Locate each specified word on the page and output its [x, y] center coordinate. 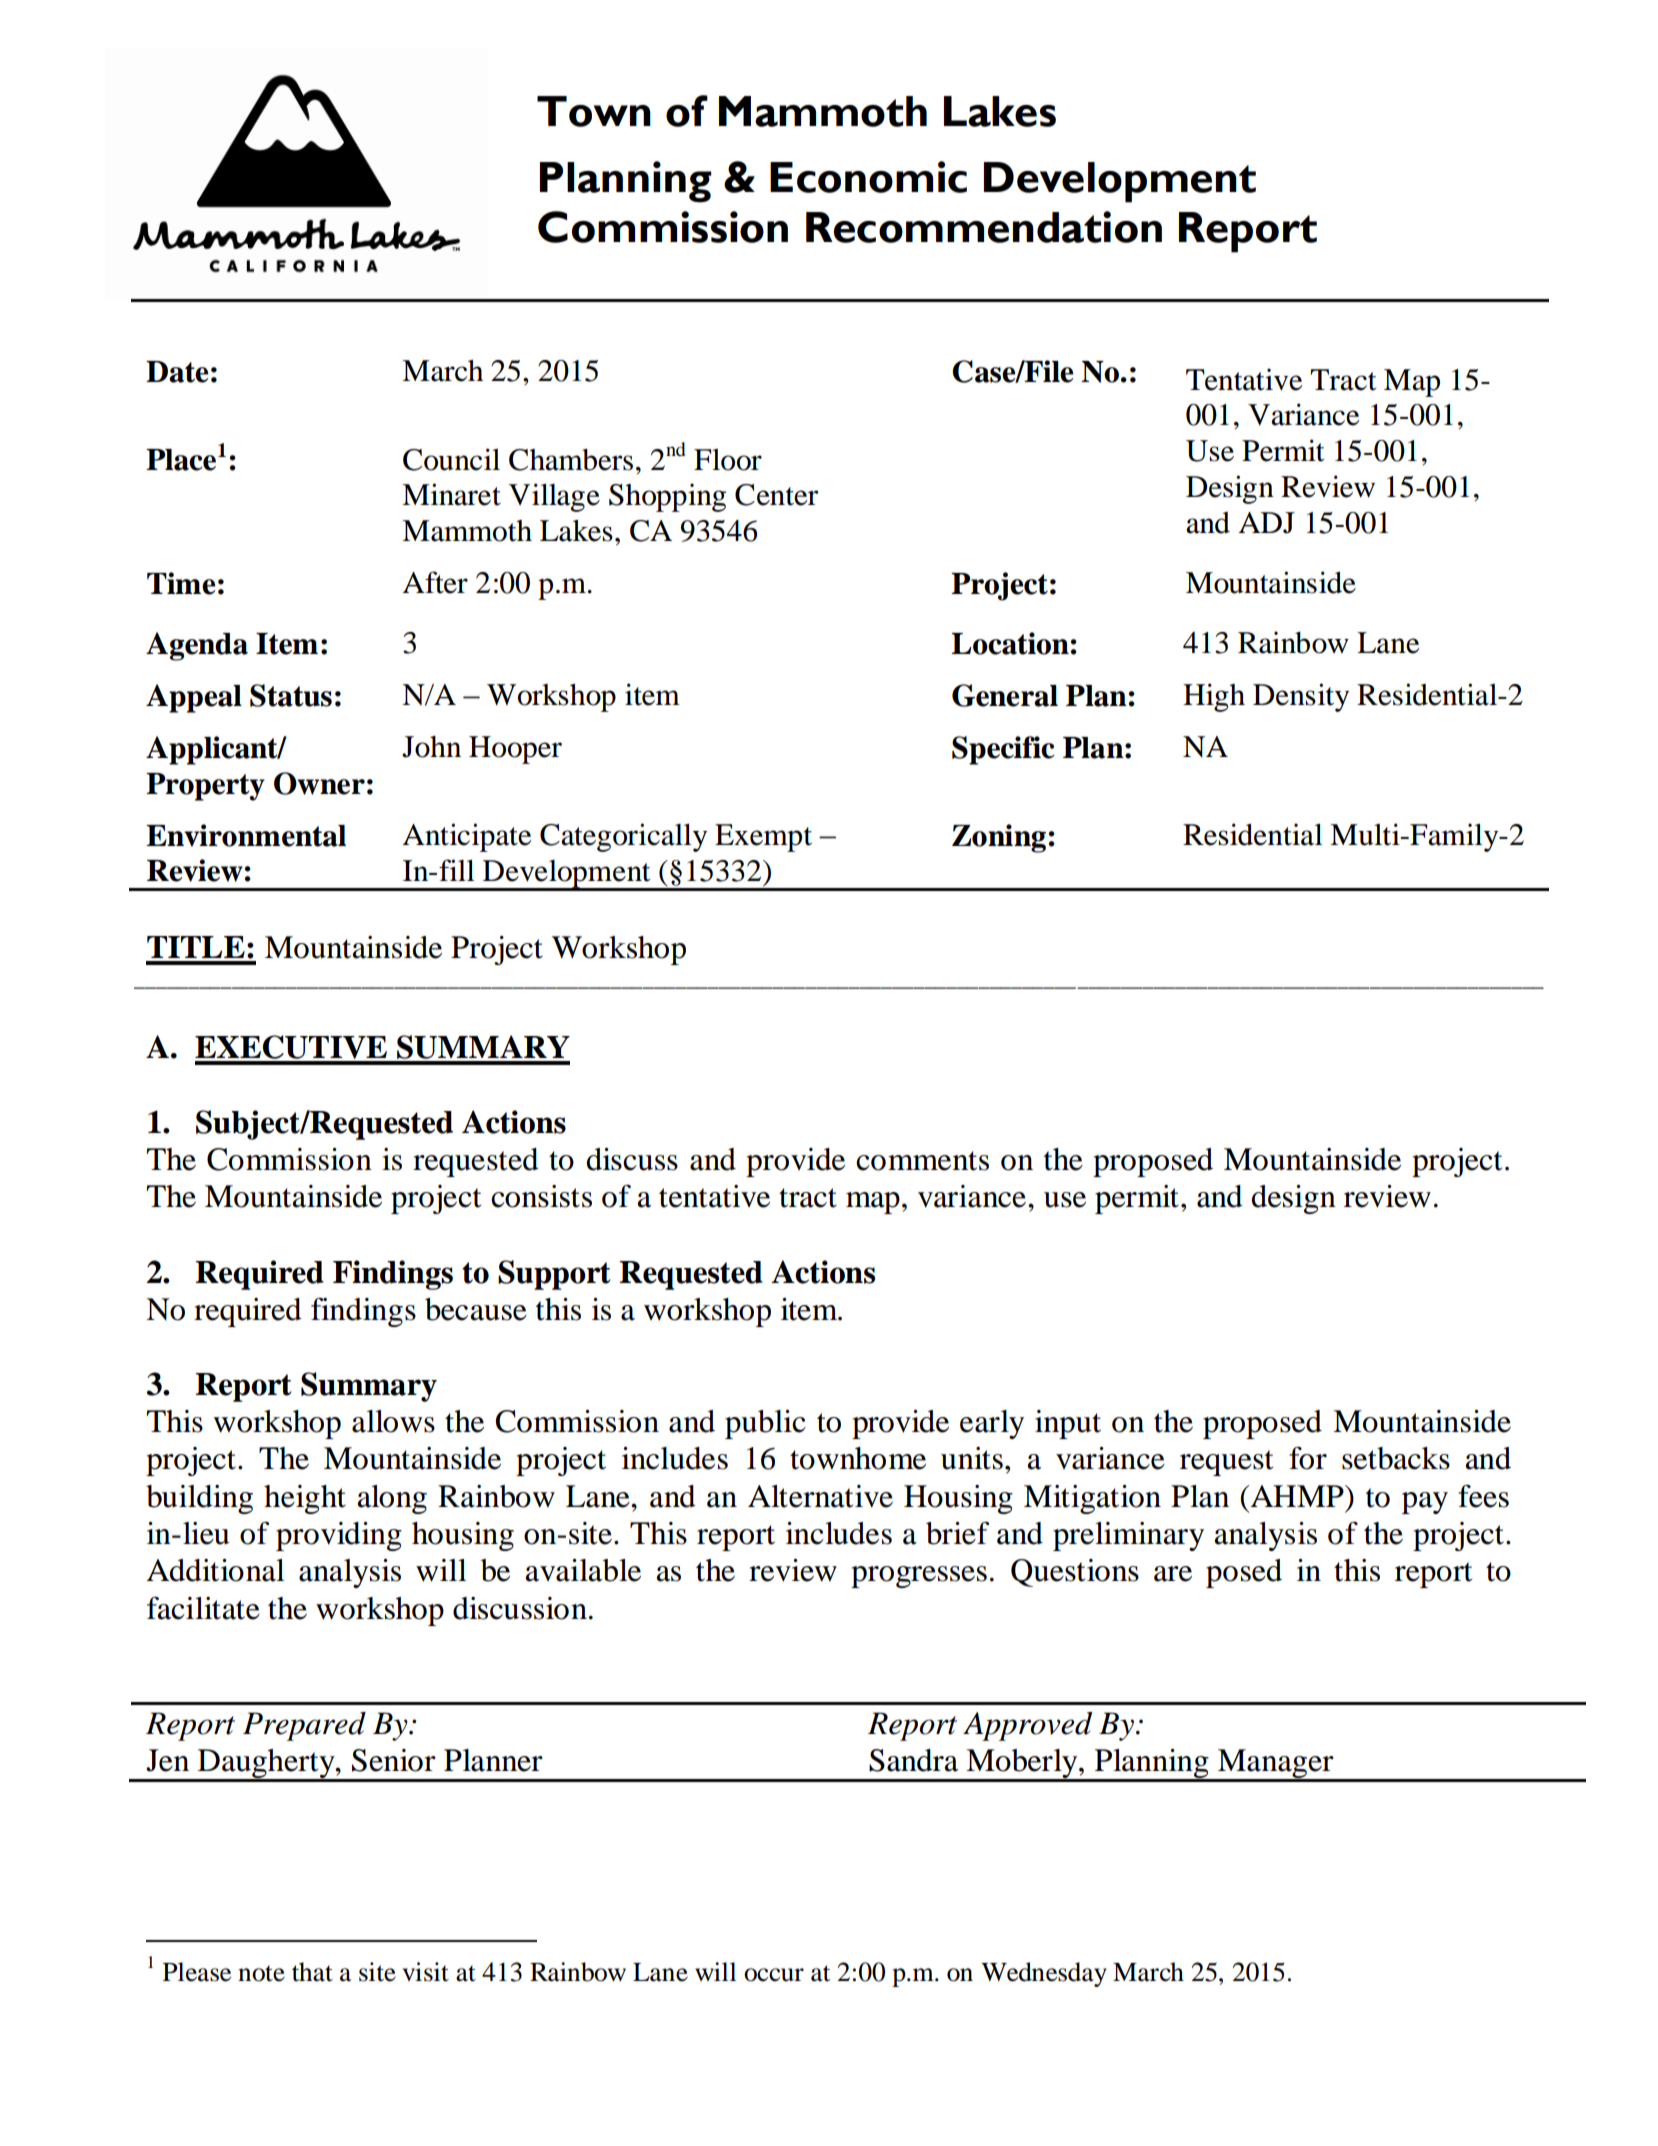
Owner [319, 783]
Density [1301, 697]
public [765, 1424]
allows [393, 1421]
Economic [868, 177]
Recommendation [984, 227]
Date [177, 372]
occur [774, 1975]
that [312, 1972]
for [1308, 1458]
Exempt [763, 838]
